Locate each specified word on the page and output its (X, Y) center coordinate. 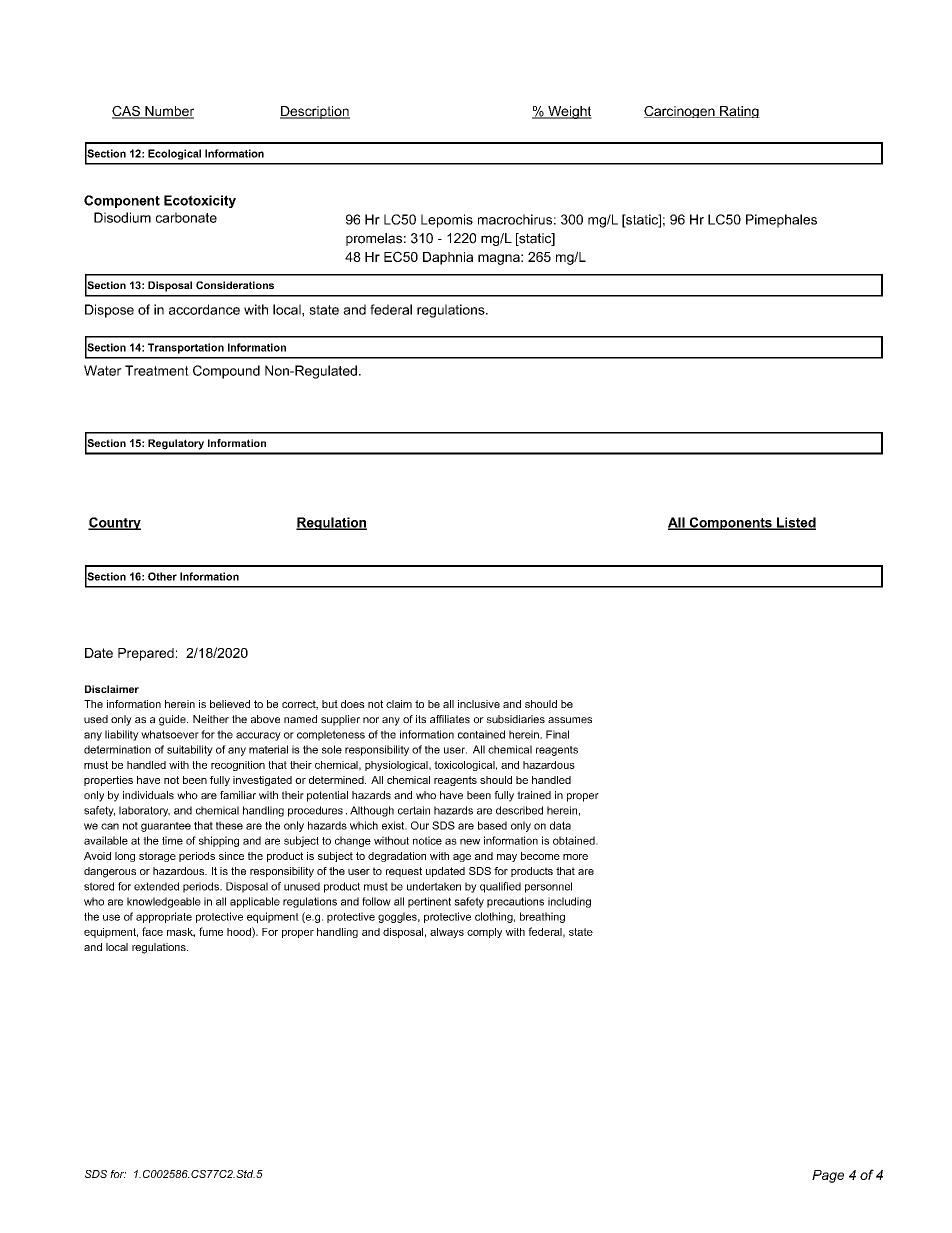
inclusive (479, 704)
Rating (739, 112)
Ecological (174, 154)
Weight (569, 112)
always (447, 933)
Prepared (146, 654)
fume (211, 931)
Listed (795, 523)
